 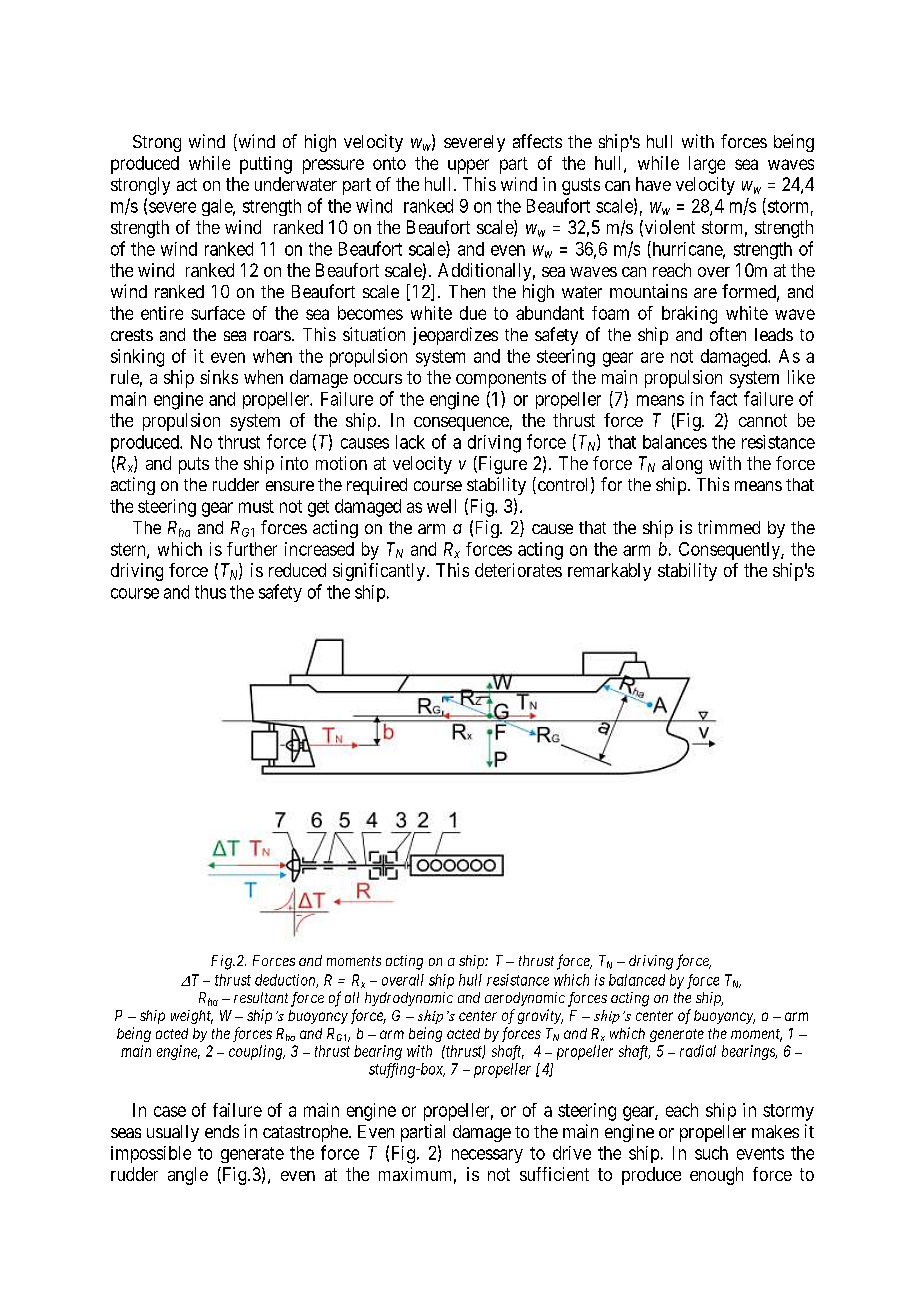 I want to click on large, so click(x=707, y=165).
